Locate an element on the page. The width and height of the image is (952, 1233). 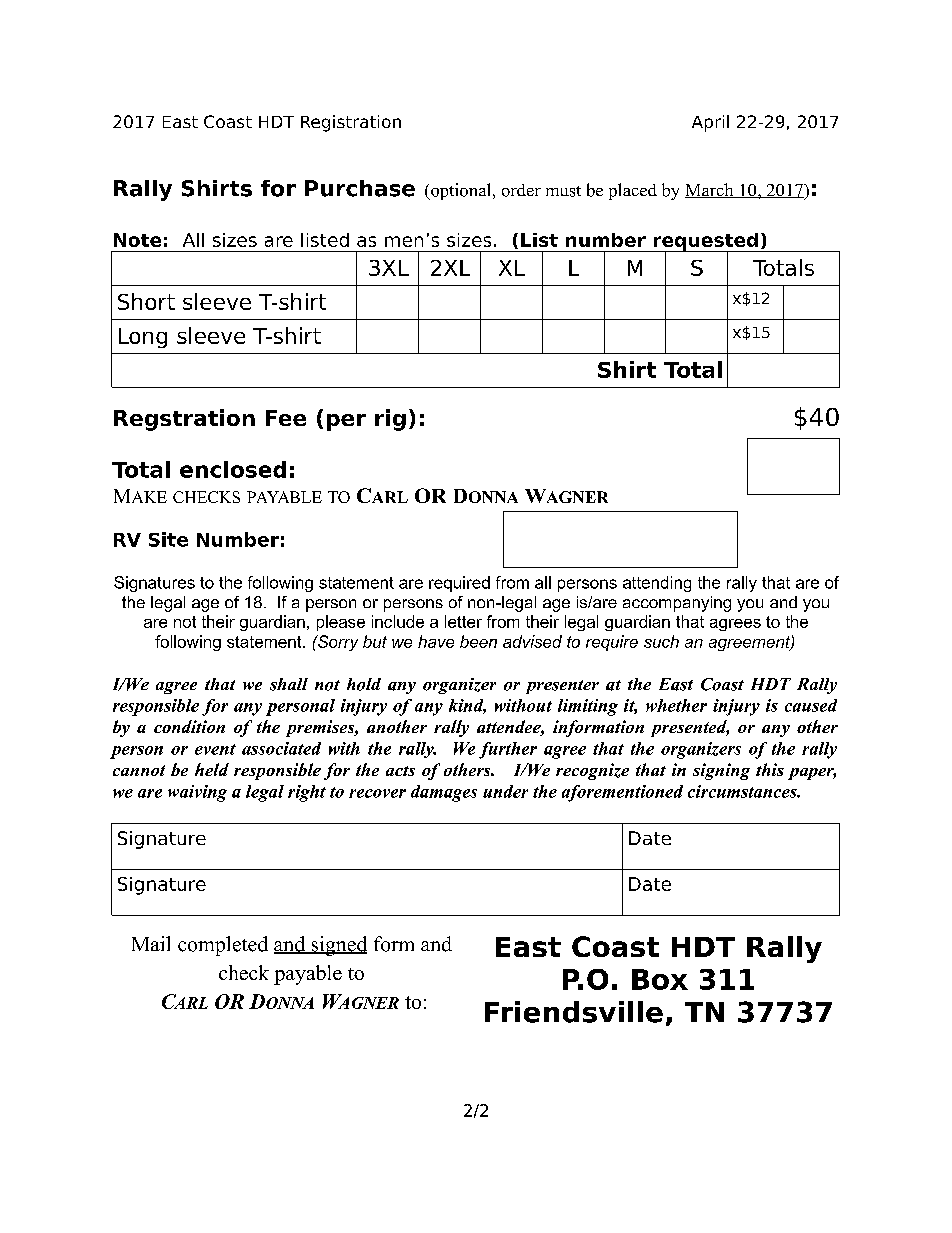
Fee is located at coordinates (286, 418).
